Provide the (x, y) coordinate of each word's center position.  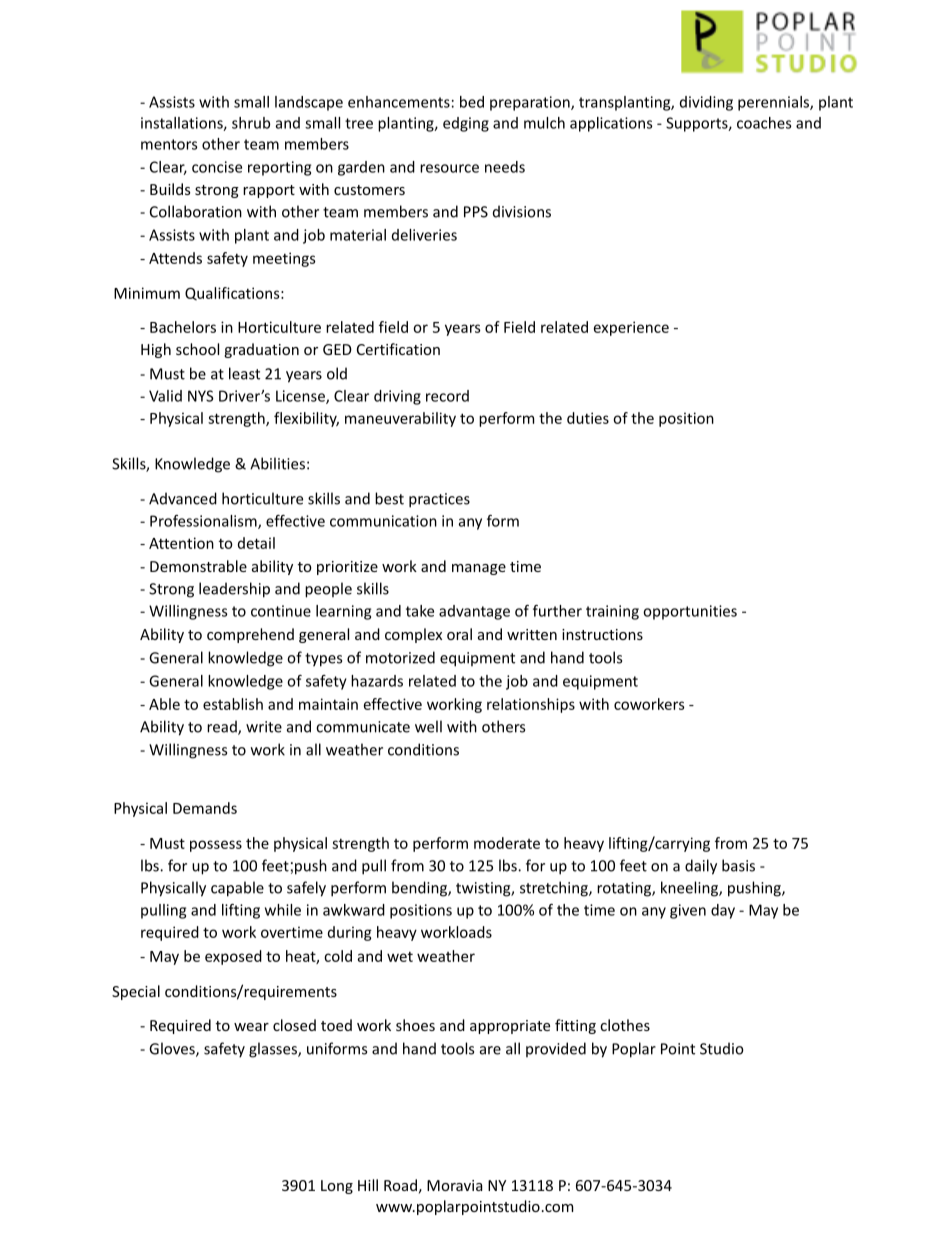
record (447, 396)
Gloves (173, 1049)
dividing (706, 103)
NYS (201, 396)
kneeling (690, 889)
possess (216, 846)
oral (459, 634)
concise (217, 167)
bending (420, 889)
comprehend (250, 635)
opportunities (690, 612)
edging (466, 124)
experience (631, 328)
